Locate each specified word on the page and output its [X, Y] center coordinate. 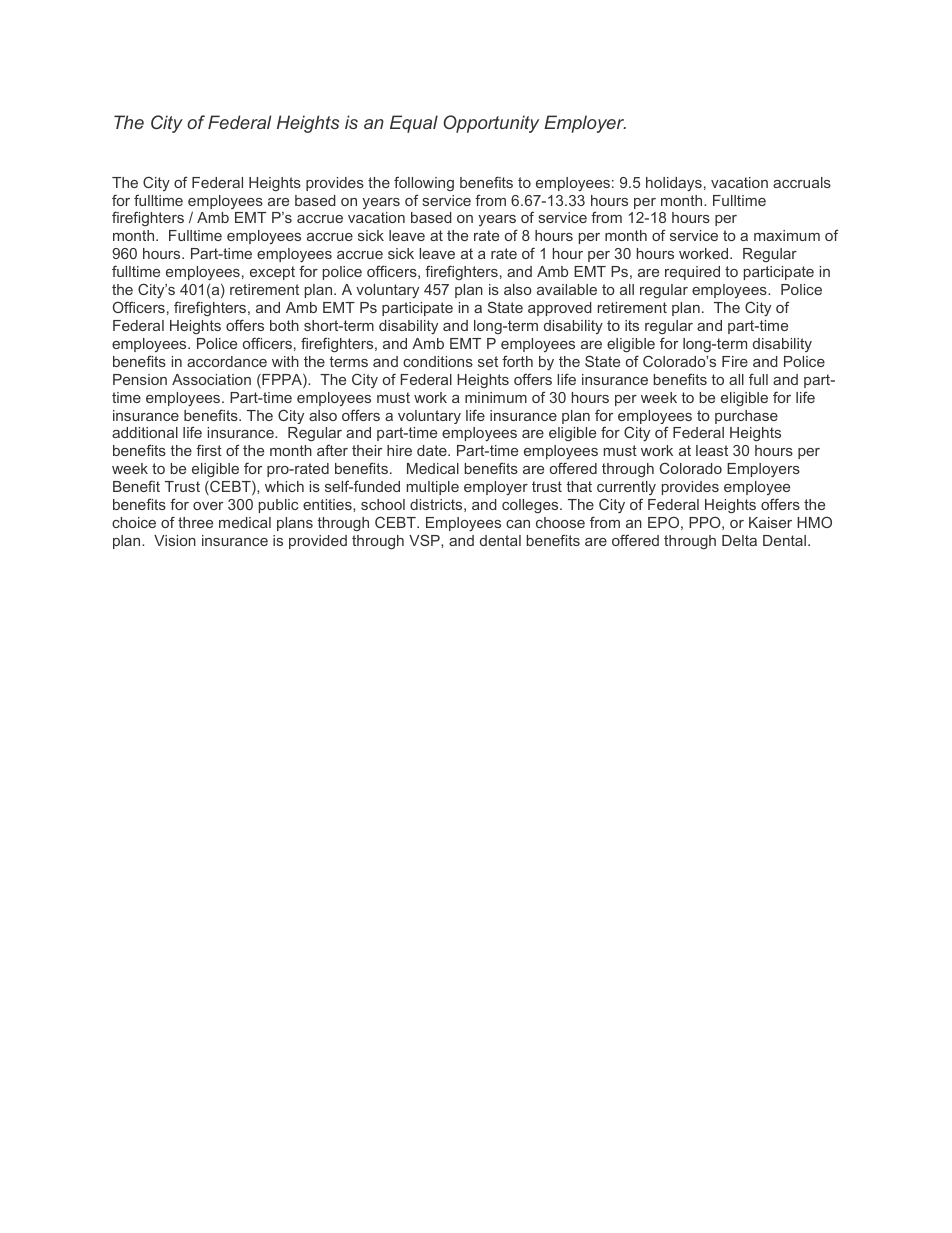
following [424, 183]
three [195, 522]
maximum [787, 235]
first [209, 450]
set [488, 361]
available [567, 289]
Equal [414, 124]
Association [211, 379]
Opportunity [491, 124]
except [272, 273]
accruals [802, 182]
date [433, 450]
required [692, 273]
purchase [746, 417]
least [712, 450]
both [284, 325]
